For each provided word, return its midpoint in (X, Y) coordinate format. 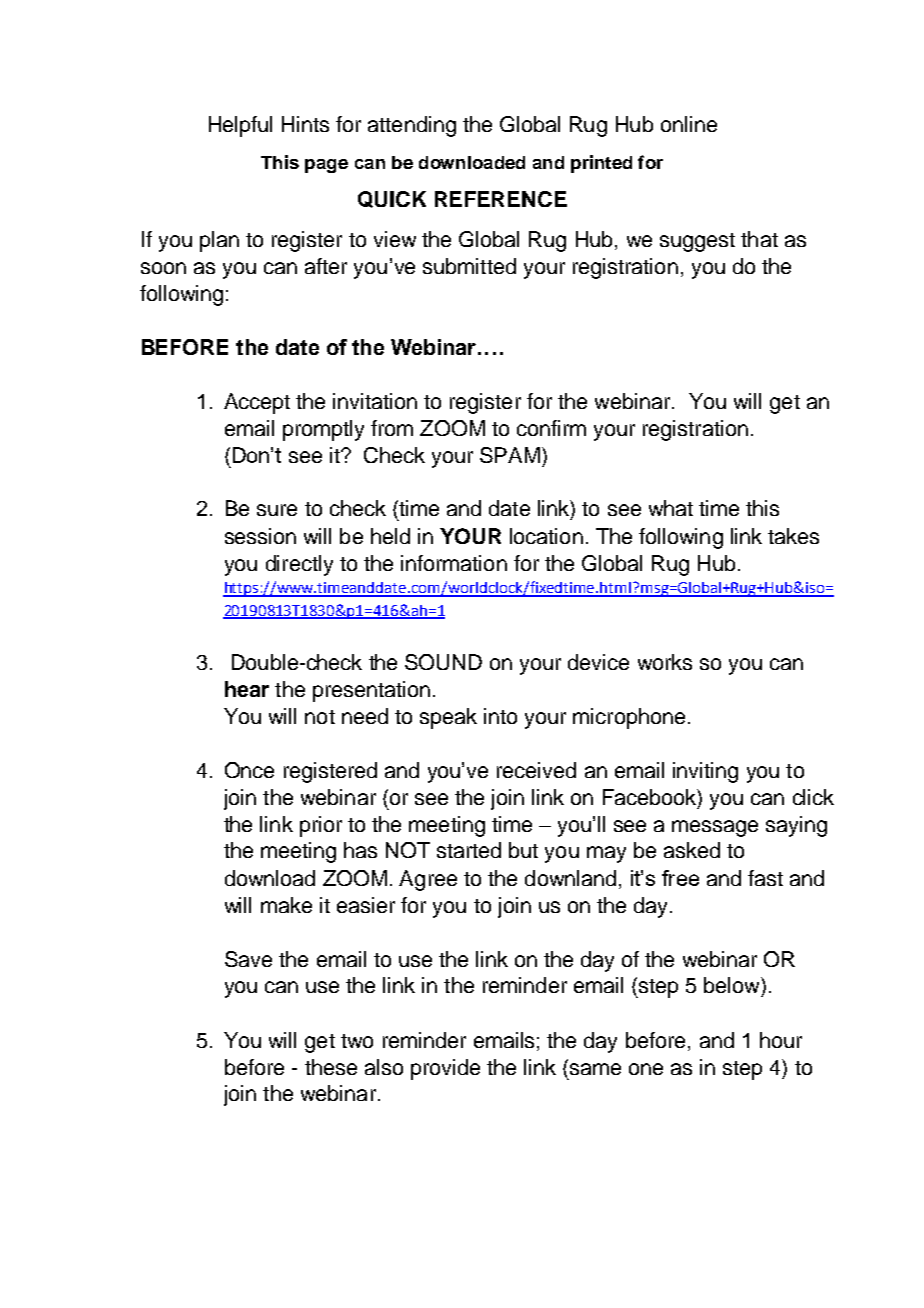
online (689, 124)
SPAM (510, 455)
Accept (257, 403)
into (500, 716)
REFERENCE (501, 199)
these (331, 1067)
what (671, 508)
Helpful (240, 126)
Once (249, 770)
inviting (705, 772)
